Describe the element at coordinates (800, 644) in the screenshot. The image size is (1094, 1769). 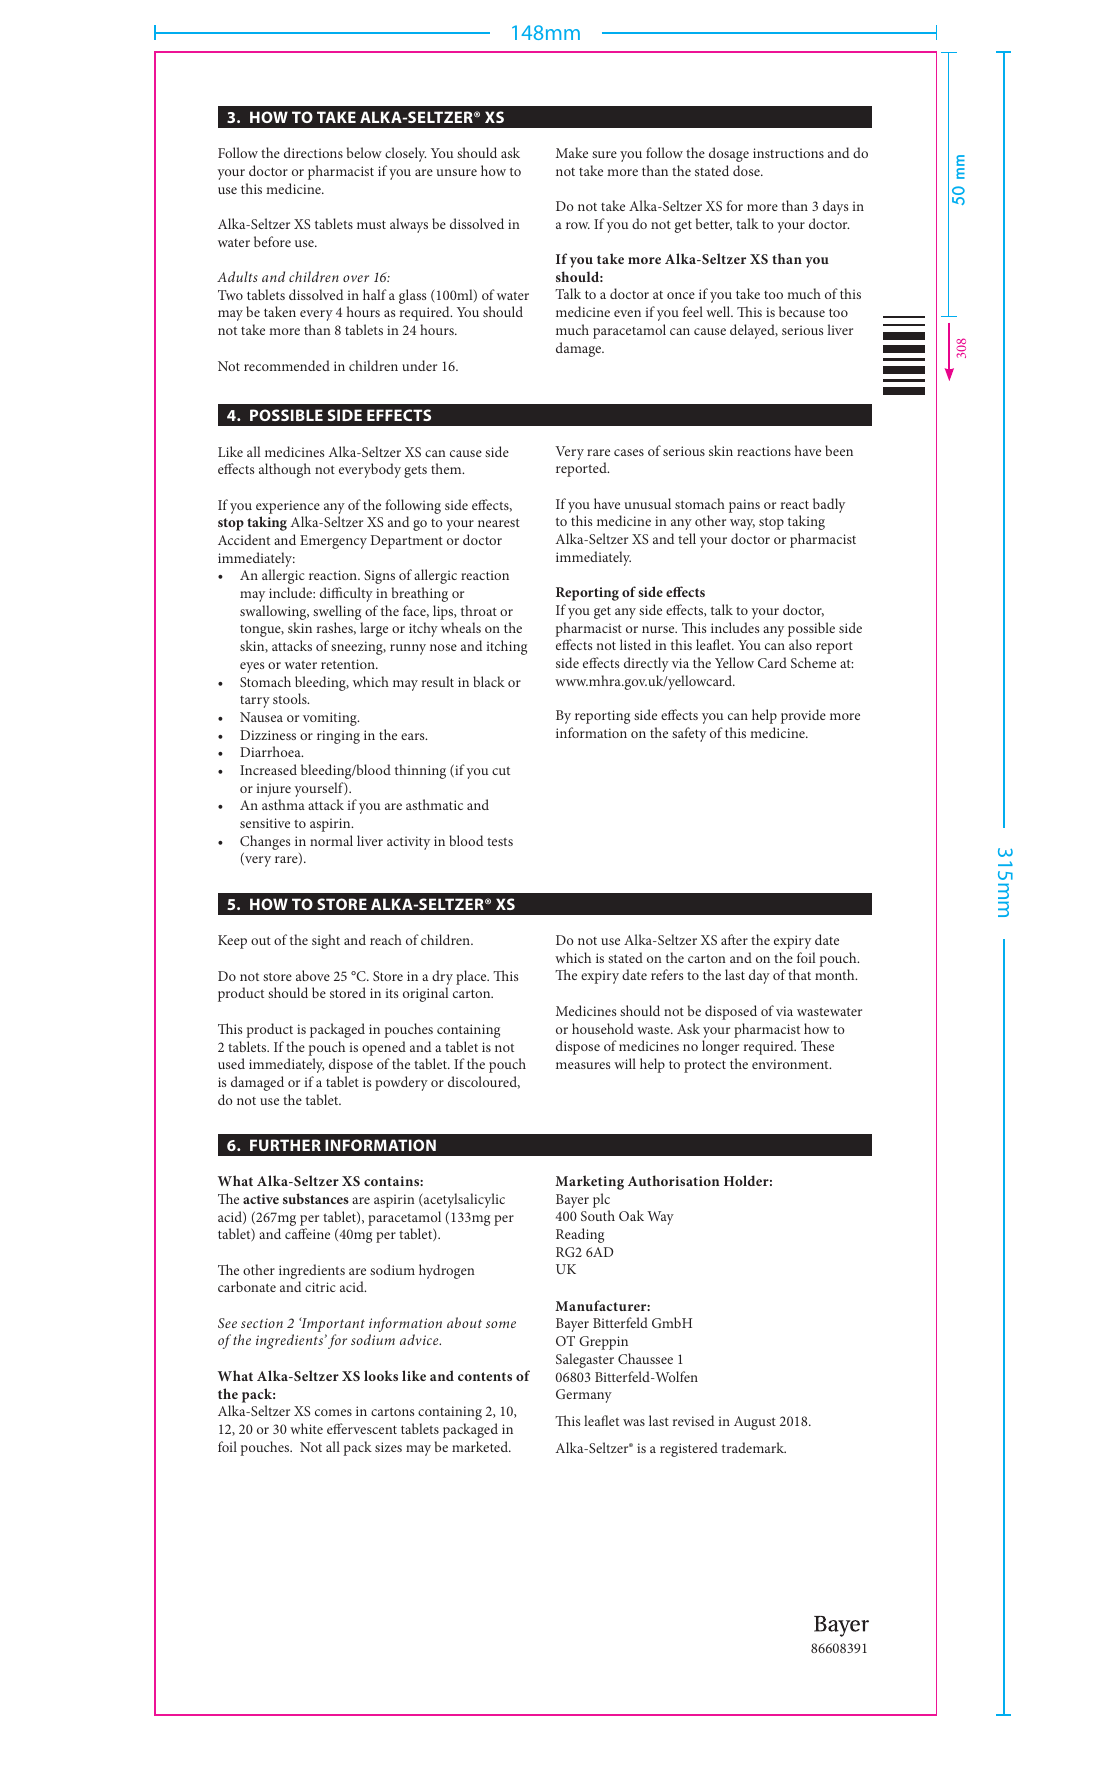
I see `also` at that location.
